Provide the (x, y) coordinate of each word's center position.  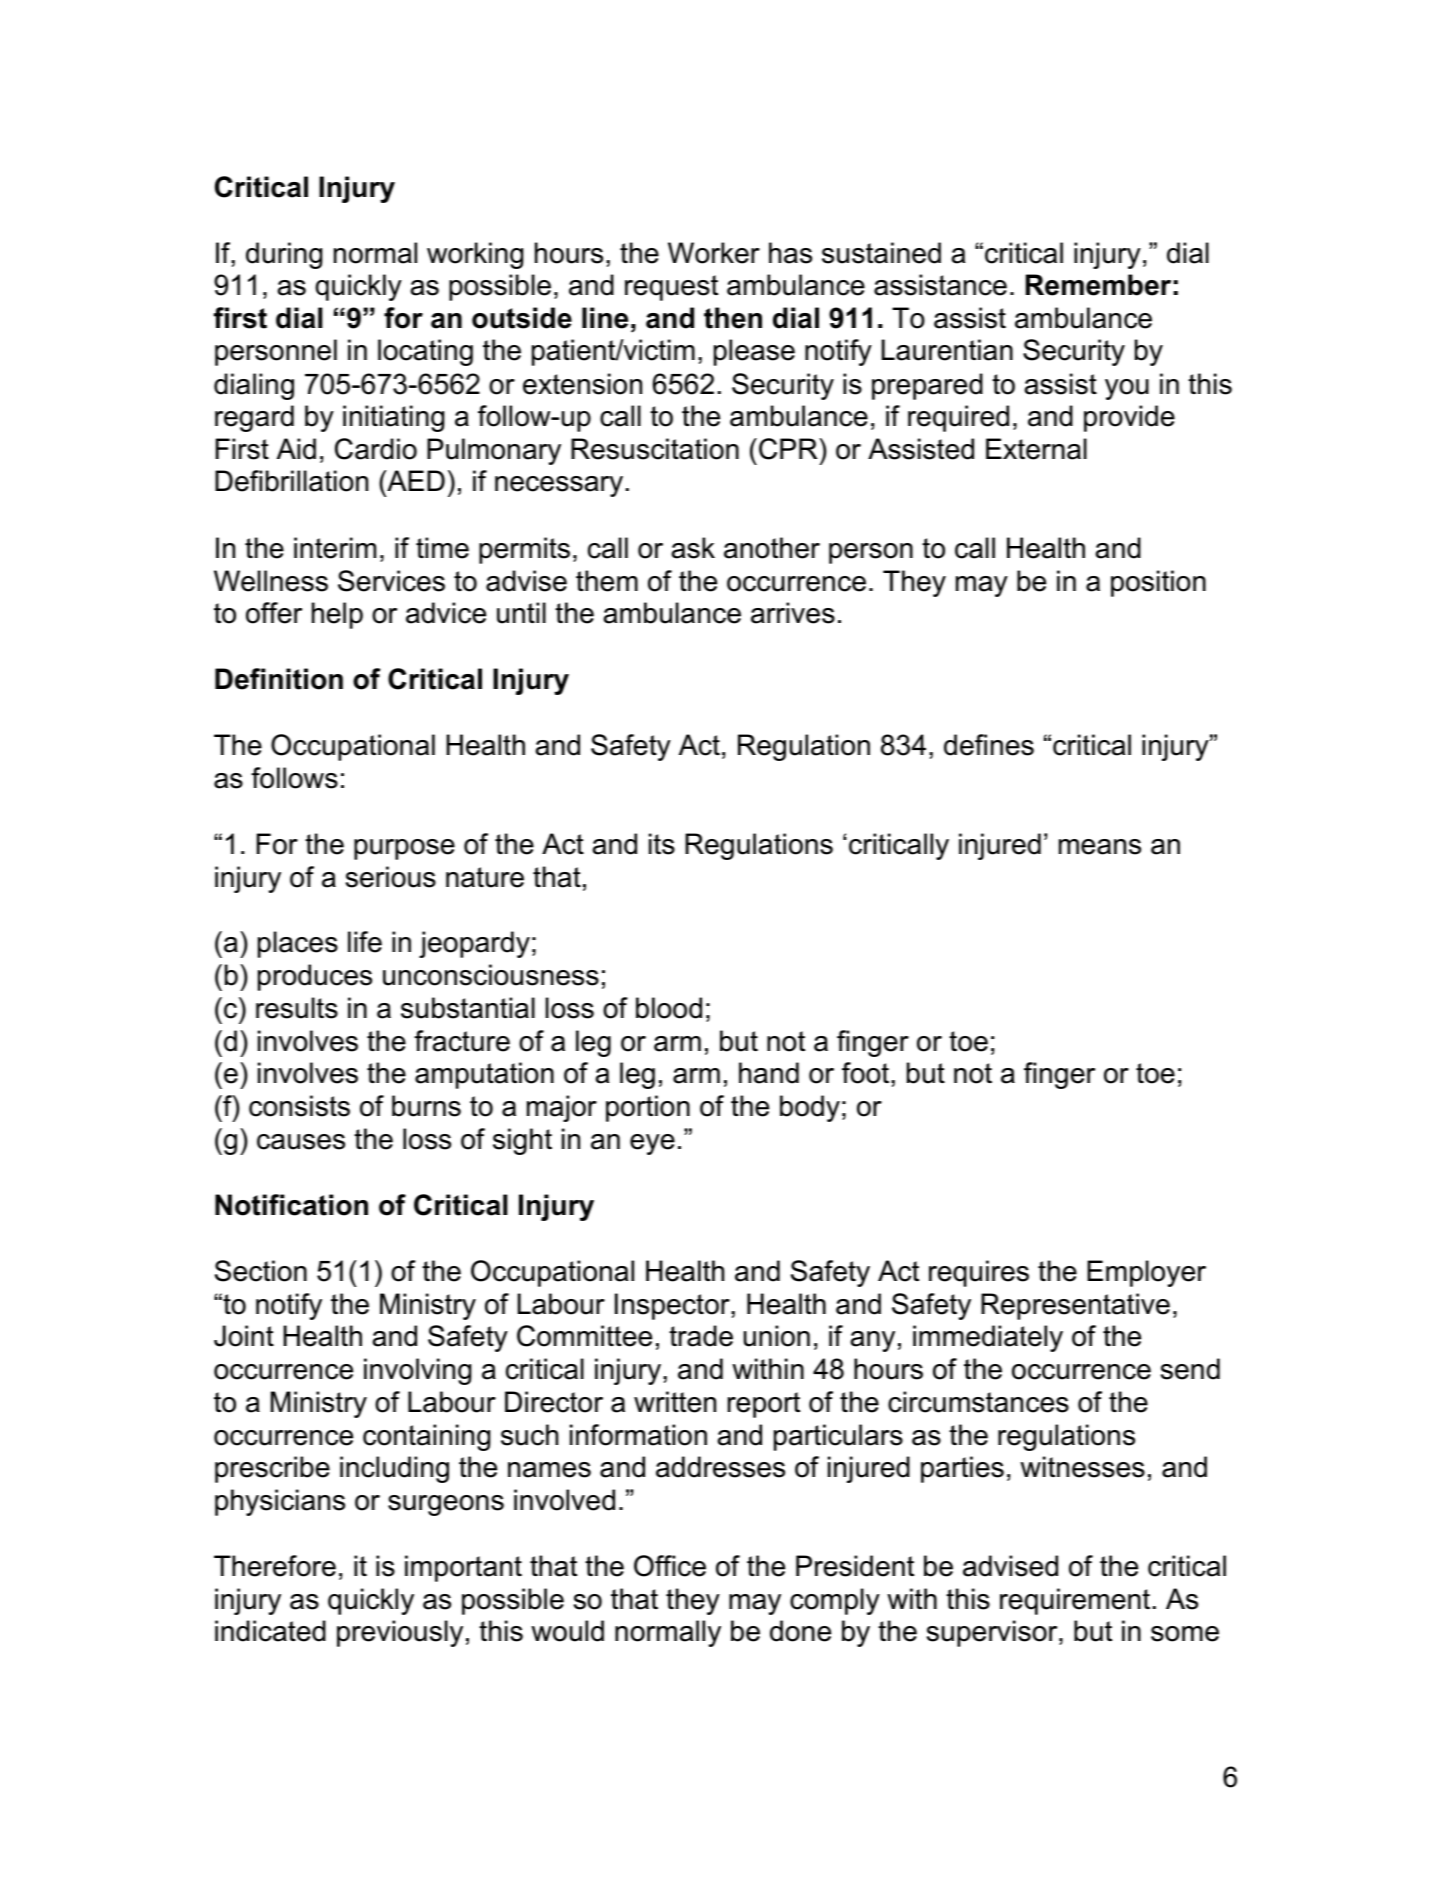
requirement (1075, 1601)
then (733, 318)
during (284, 255)
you (1127, 389)
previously (400, 1633)
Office (670, 1566)
